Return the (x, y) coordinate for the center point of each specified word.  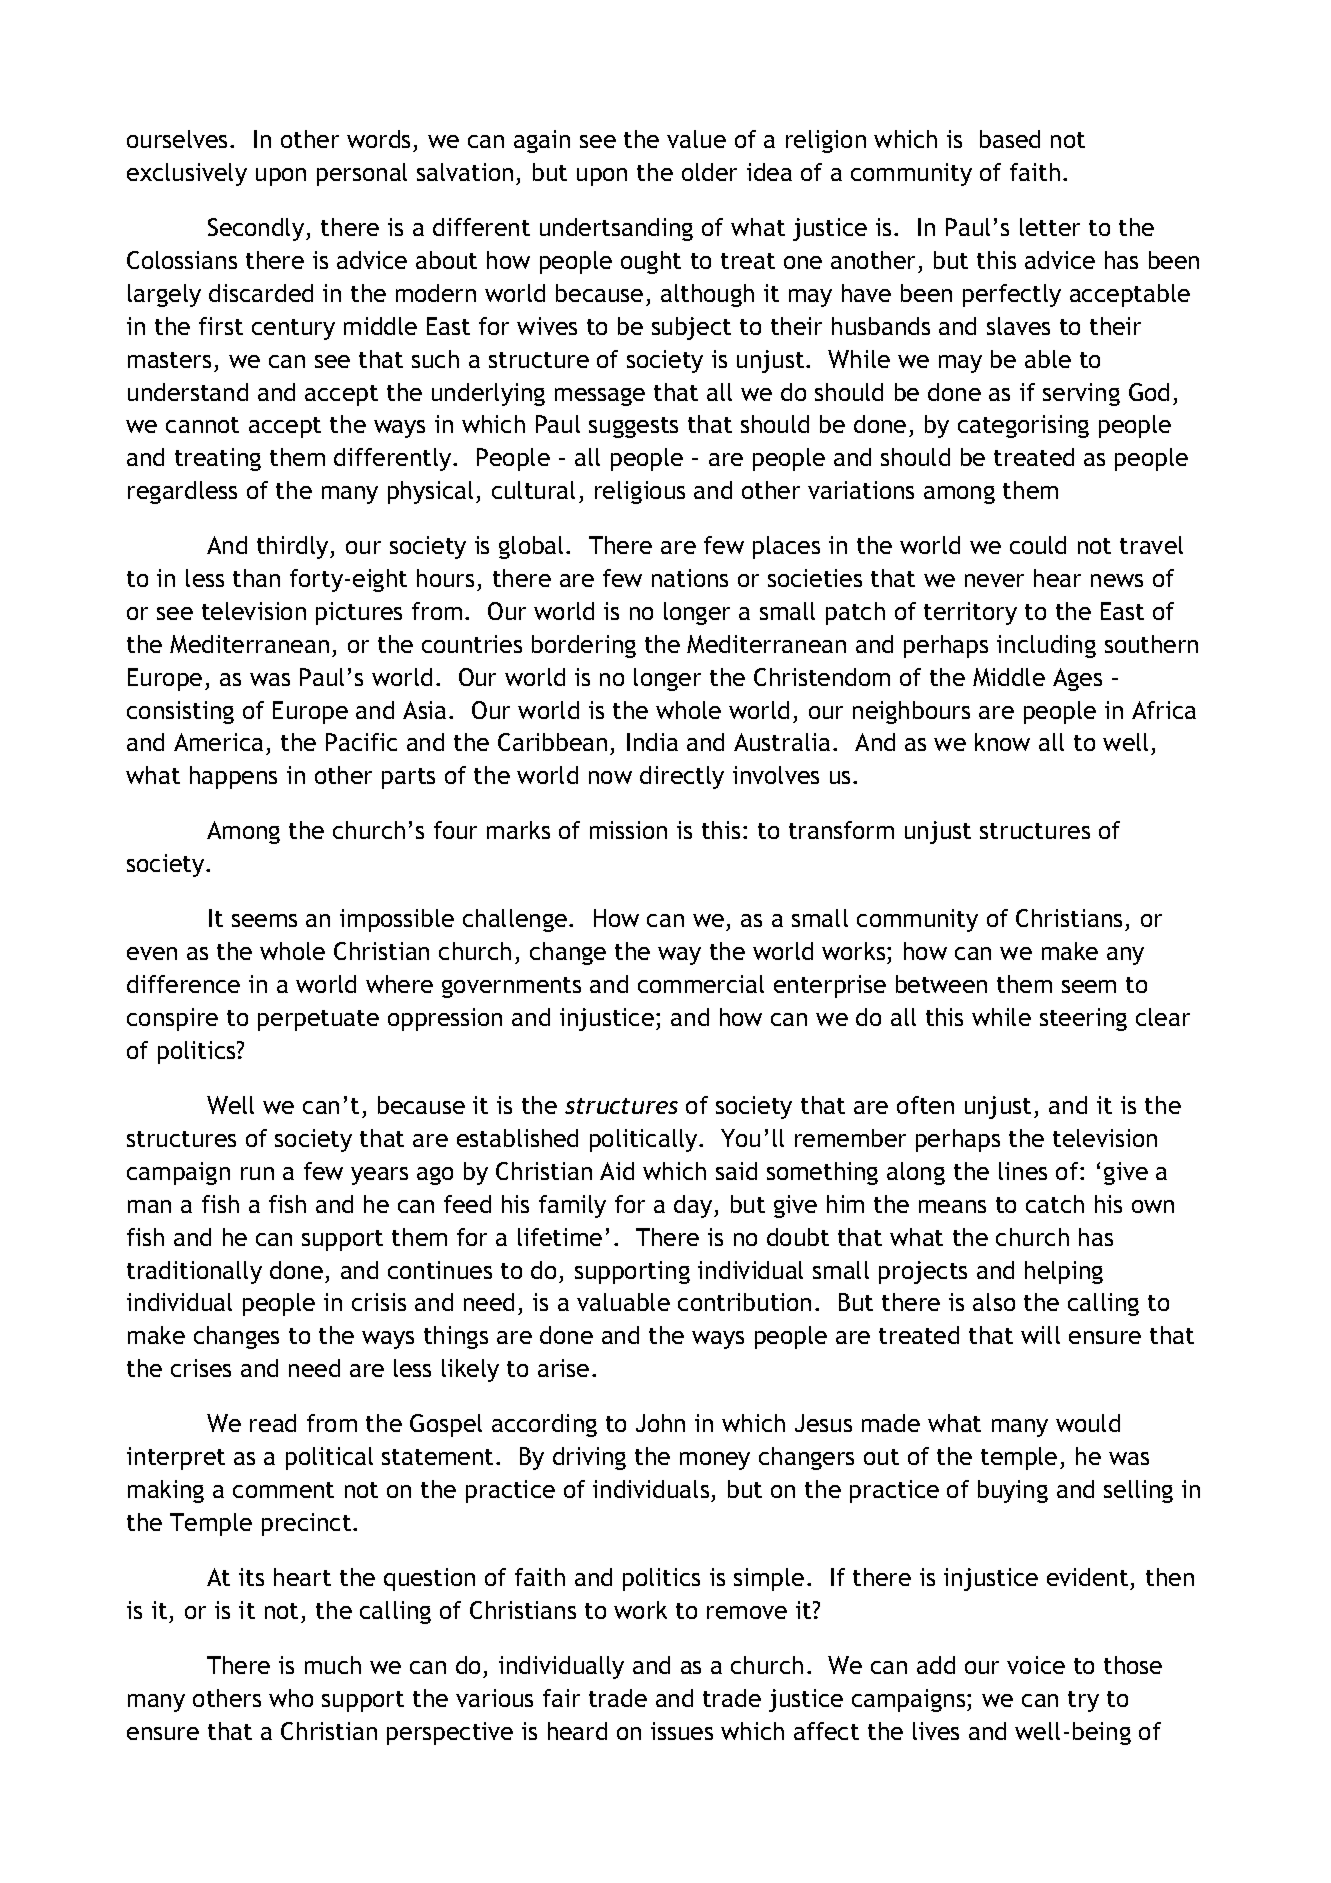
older (709, 172)
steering (1083, 1019)
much (333, 1665)
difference (183, 984)
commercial (701, 984)
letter (1050, 227)
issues (682, 1731)
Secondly (257, 229)
